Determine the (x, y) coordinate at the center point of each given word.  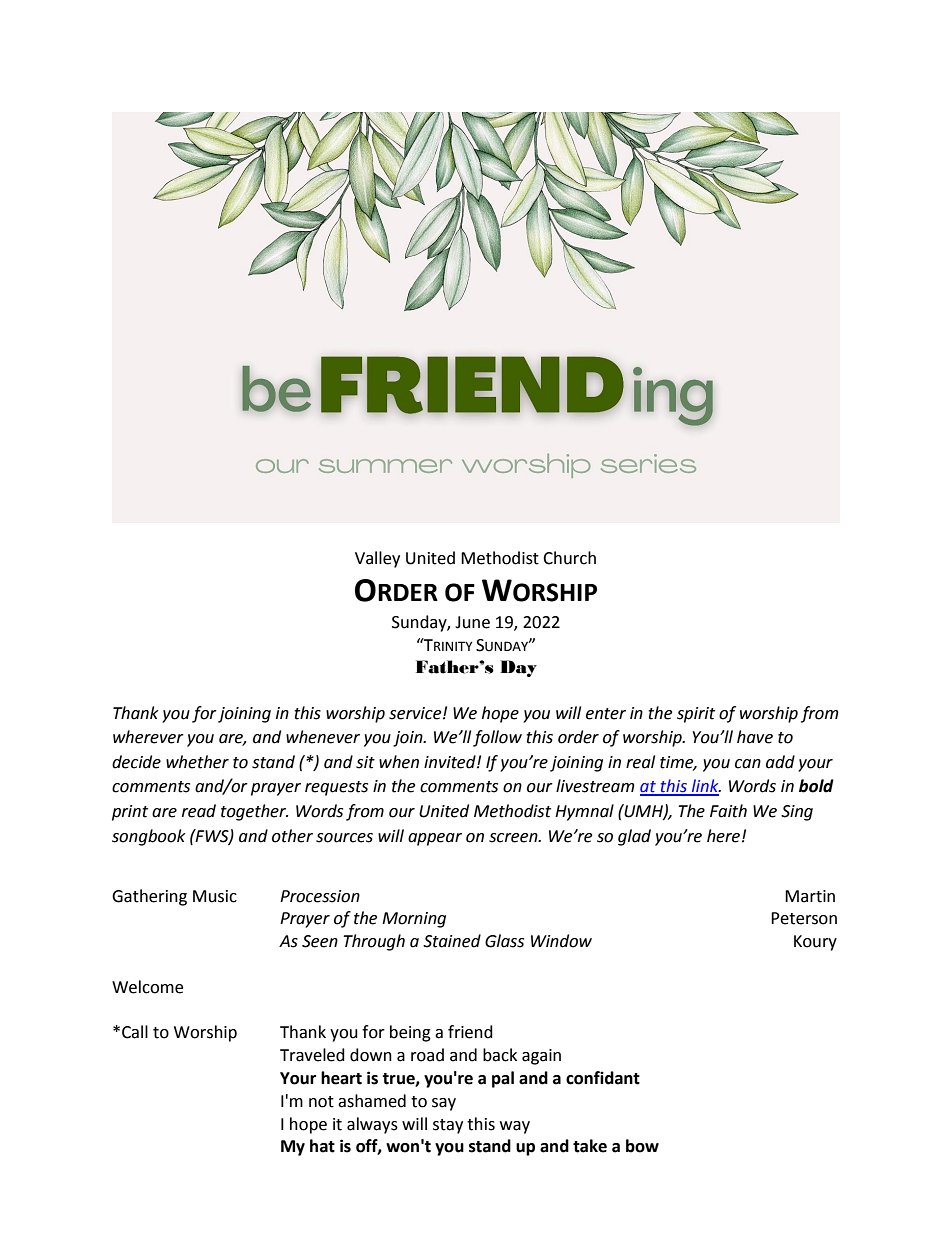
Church (569, 558)
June (472, 622)
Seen (320, 941)
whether (197, 762)
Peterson (804, 918)
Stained (452, 941)
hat (322, 1146)
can (748, 764)
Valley (377, 559)
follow (497, 738)
